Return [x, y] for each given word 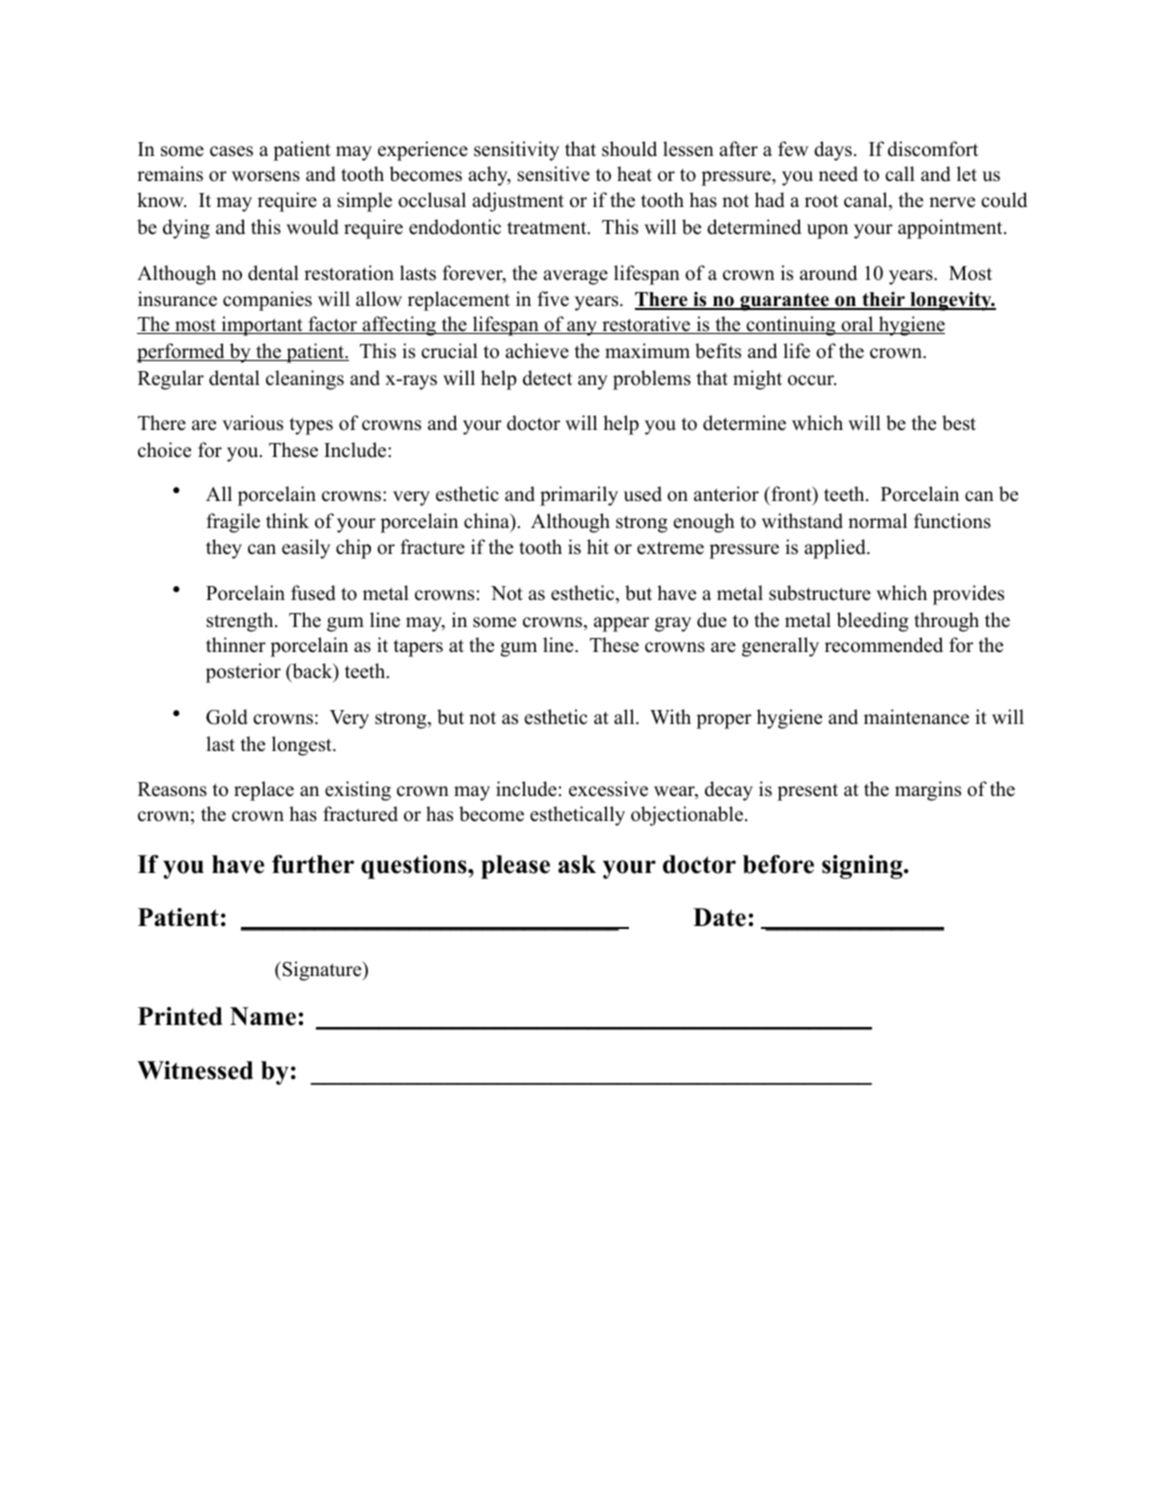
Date [719, 917]
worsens [266, 176]
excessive [608, 789]
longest [303, 746]
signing [863, 867]
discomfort [933, 149]
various [252, 423]
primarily [579, 496]
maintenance [916, 717]
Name [263, 1016]
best [959, 423]
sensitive [554, 174]
